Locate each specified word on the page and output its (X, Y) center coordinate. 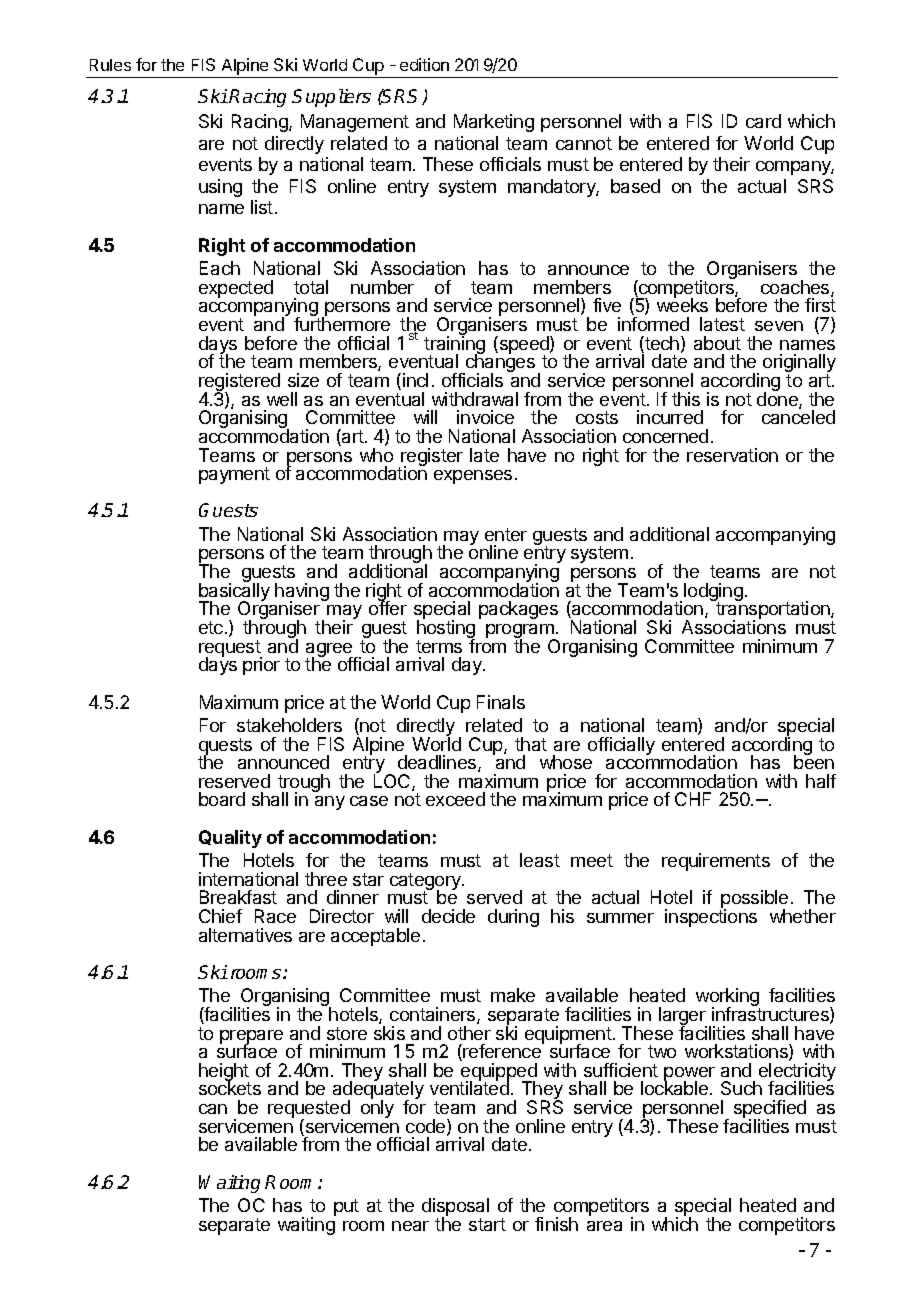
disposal (455, 1208)
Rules (110, 65)
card (763, 121)
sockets (230, 1087)
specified (770, 1110)
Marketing (494, 123)
